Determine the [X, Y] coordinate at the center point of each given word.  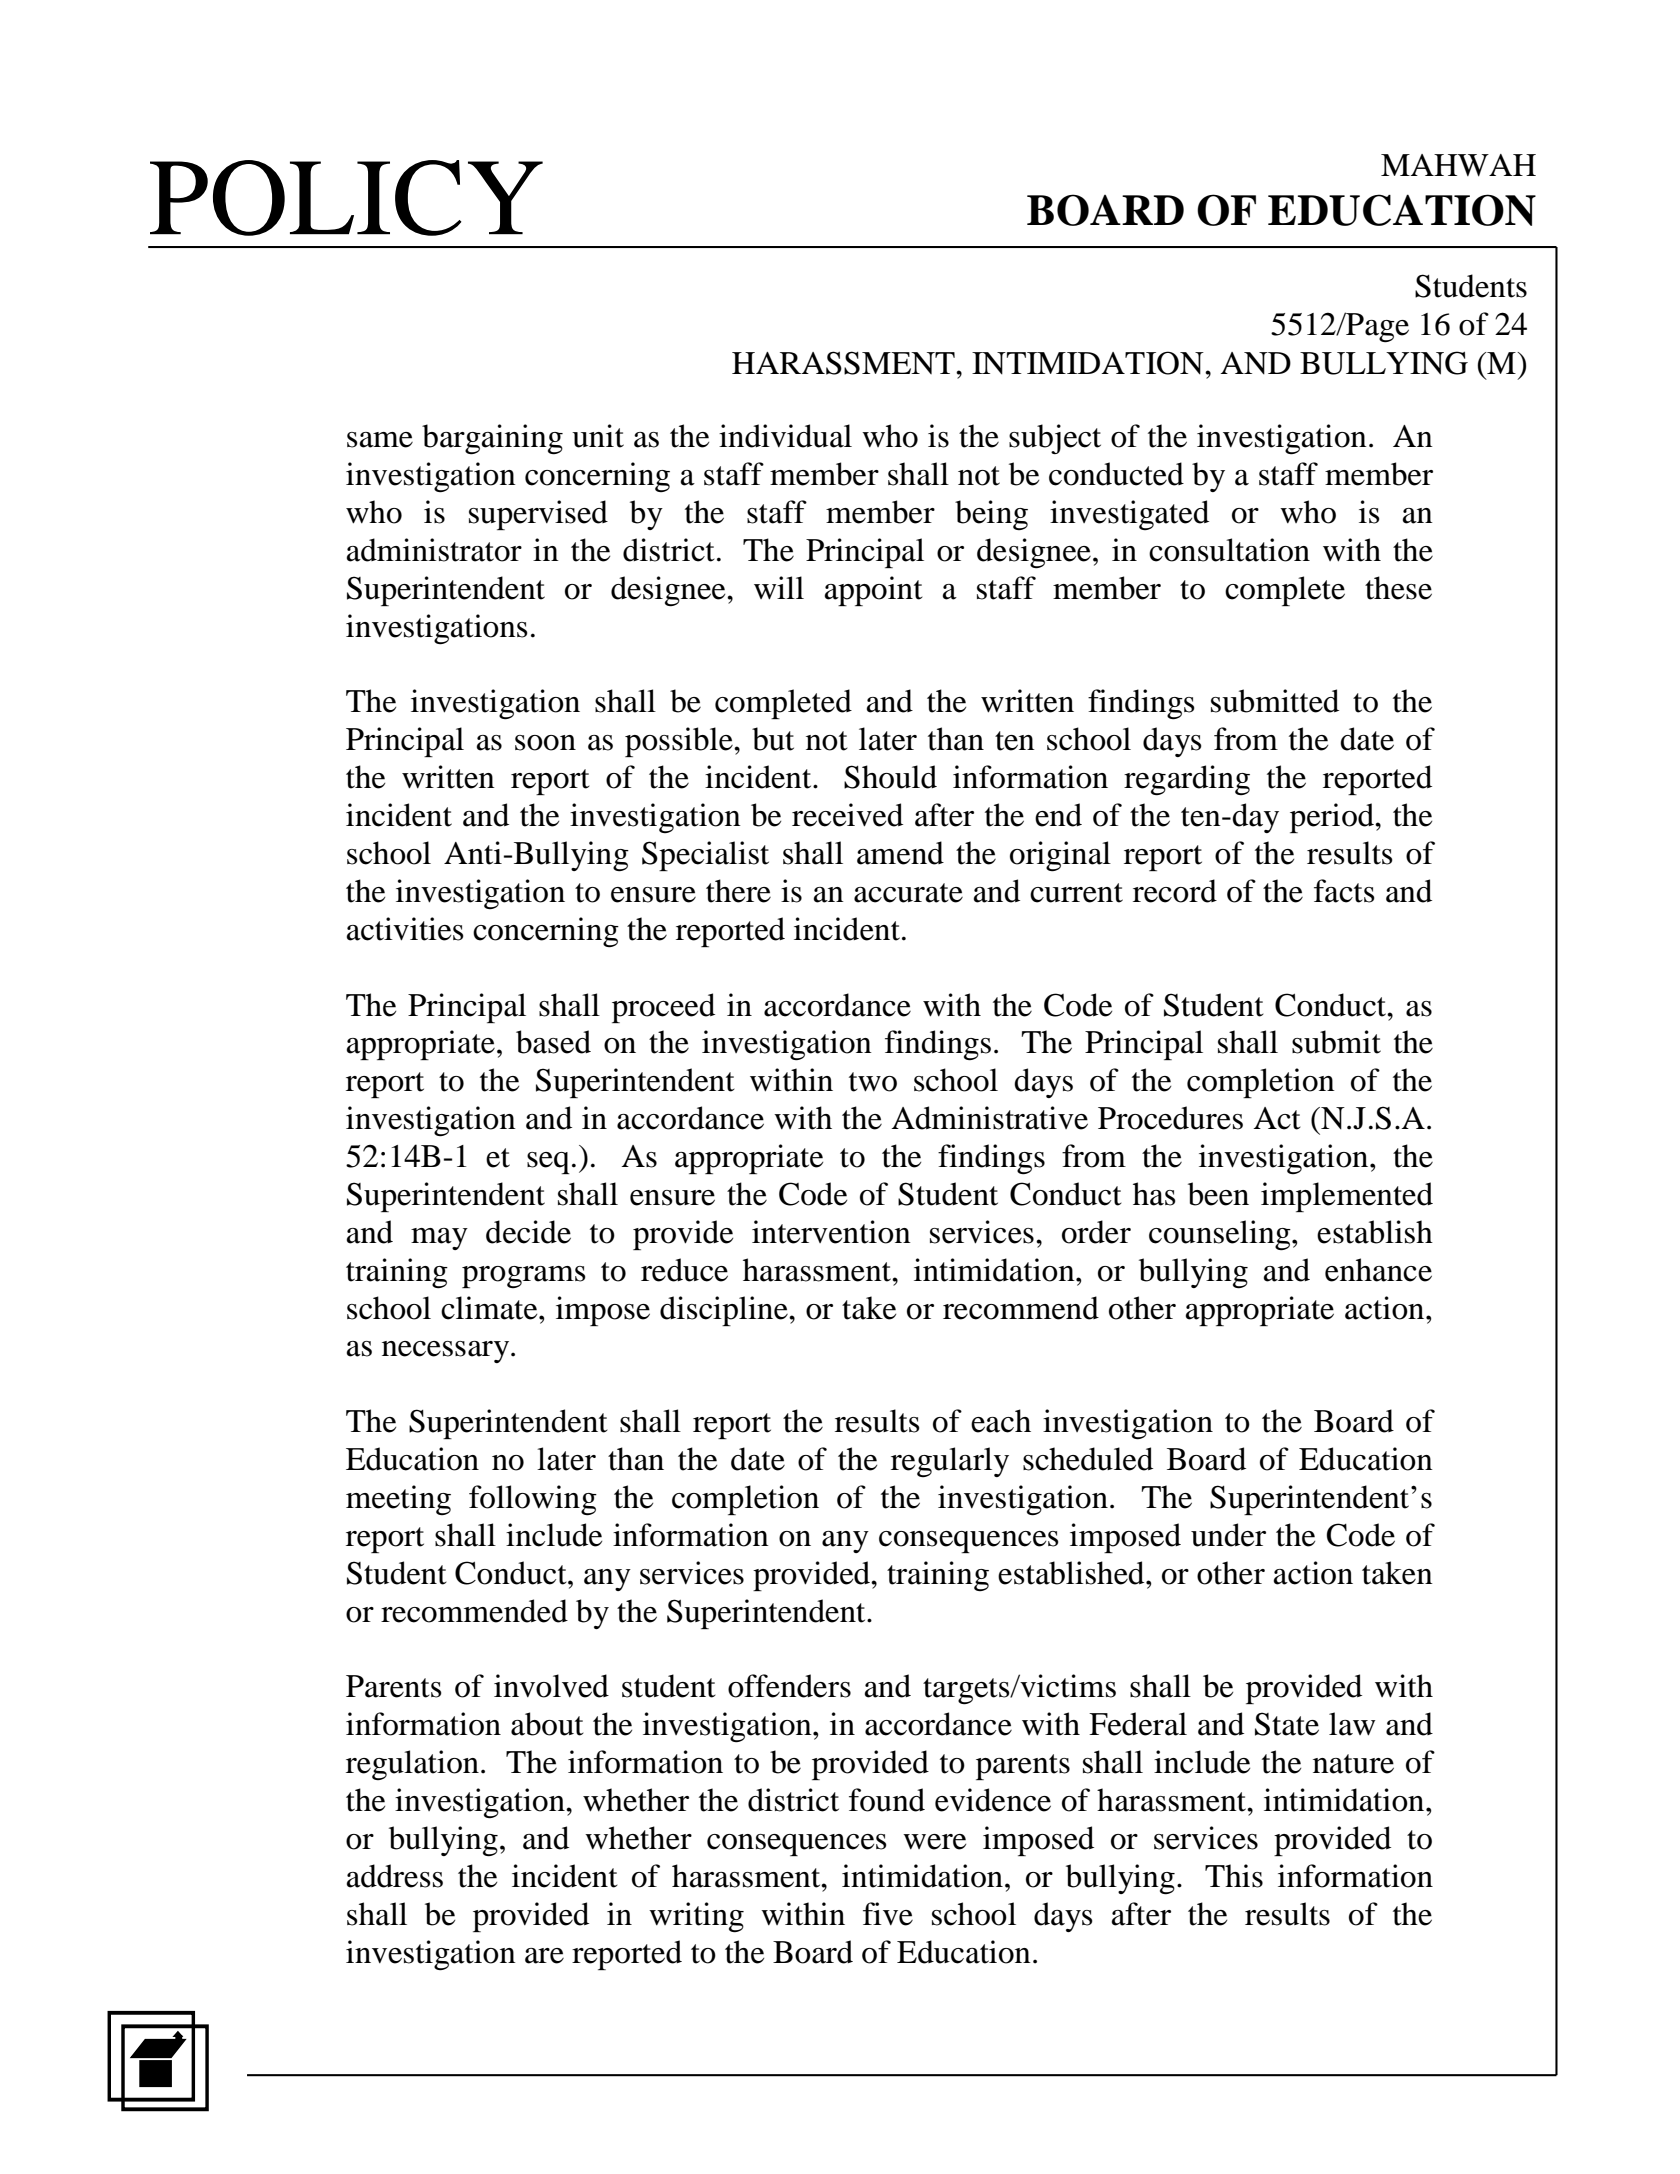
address [395, 1876]
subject [1055, 439]
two [873, 1082]
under [1228, 1535]
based [553, 1042]
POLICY [346, 198]
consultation [1229, 550]
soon [545, 743]
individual [785, 436]
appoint [874, 591]
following [533, 1500]
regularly [950, 1462]
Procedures [1170, 1118]
